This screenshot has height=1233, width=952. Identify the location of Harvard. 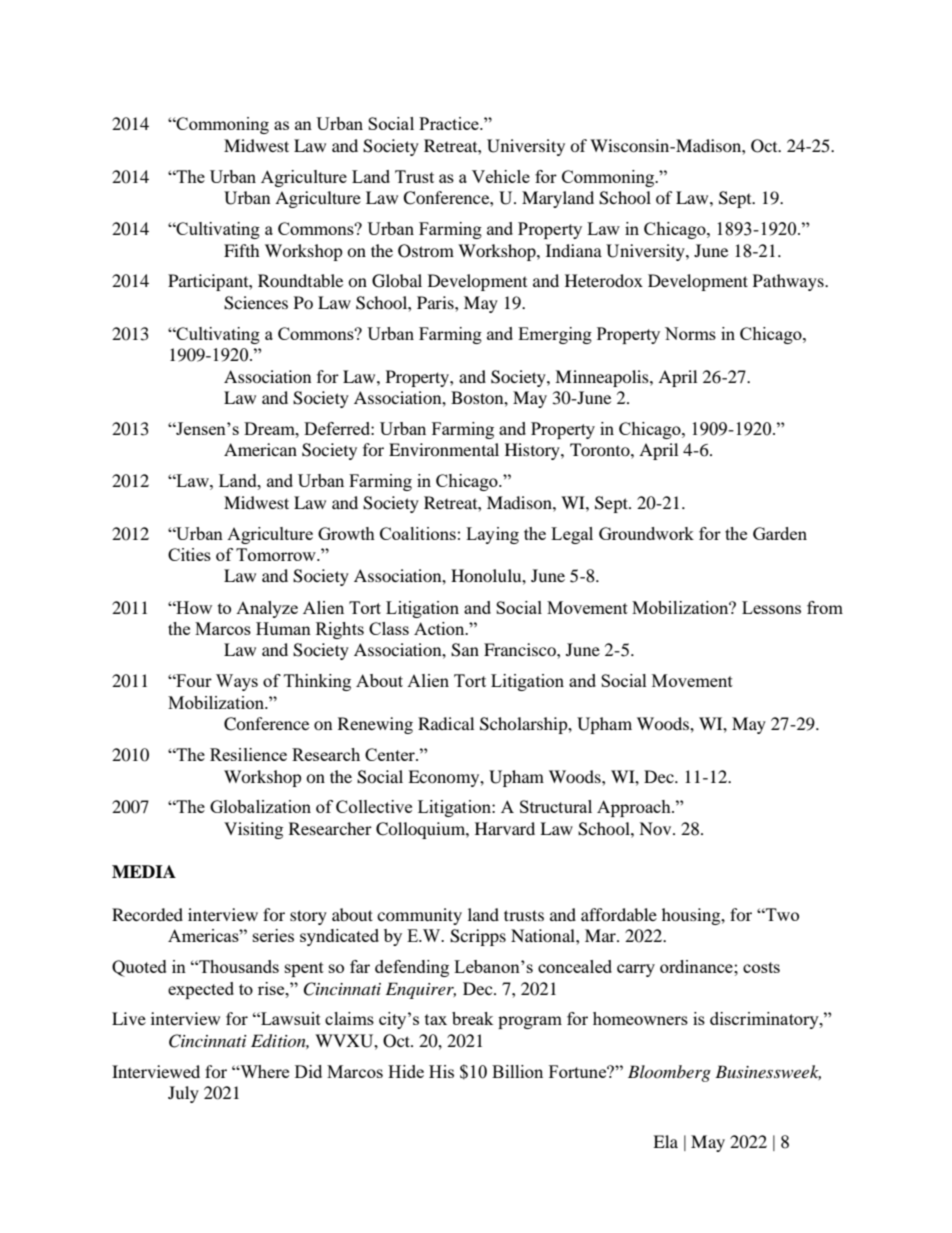
(505, 828).
